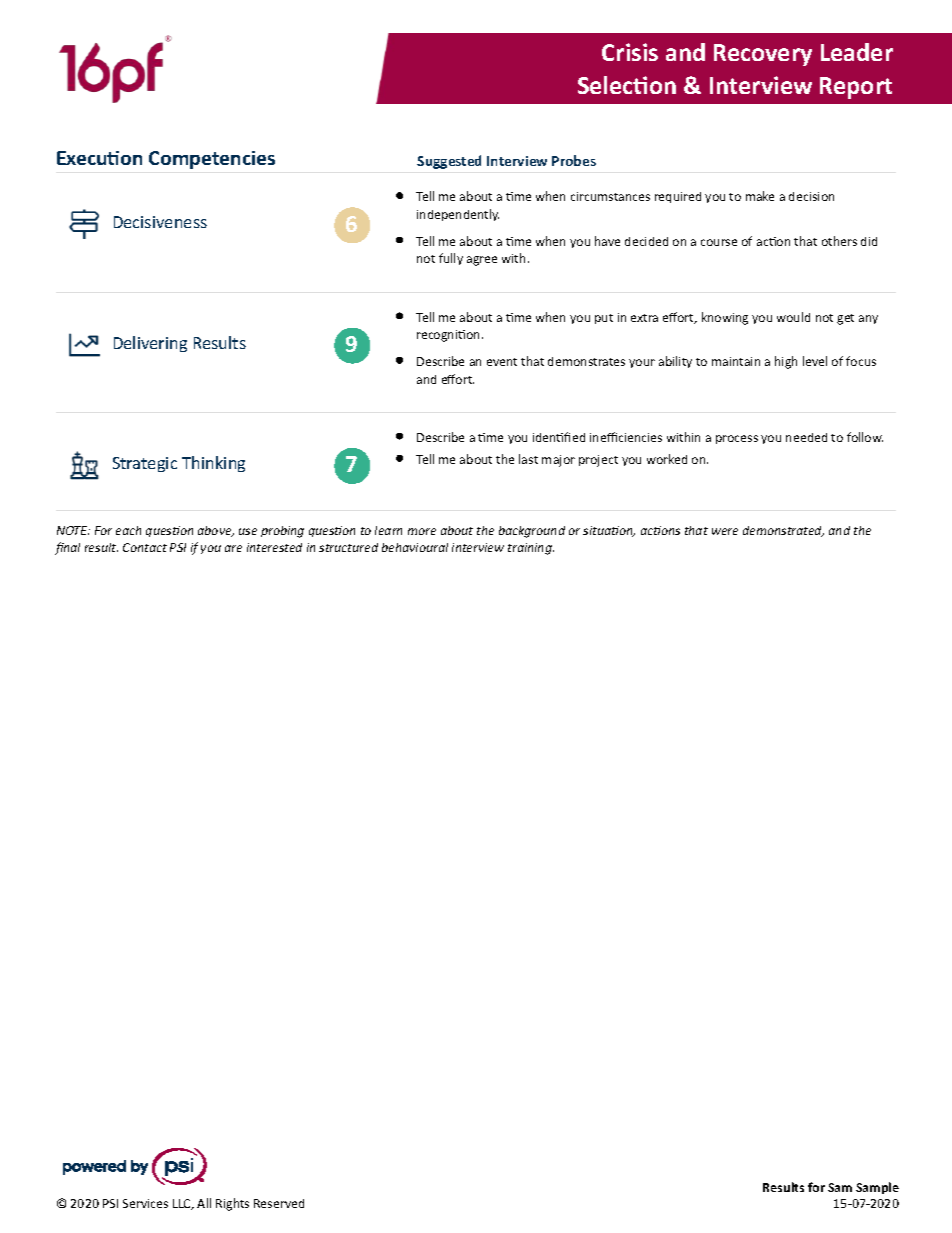  What do you see at coordinates (528, 459) in the screenshot?
I see `last` at bounding box center [528, 459].
